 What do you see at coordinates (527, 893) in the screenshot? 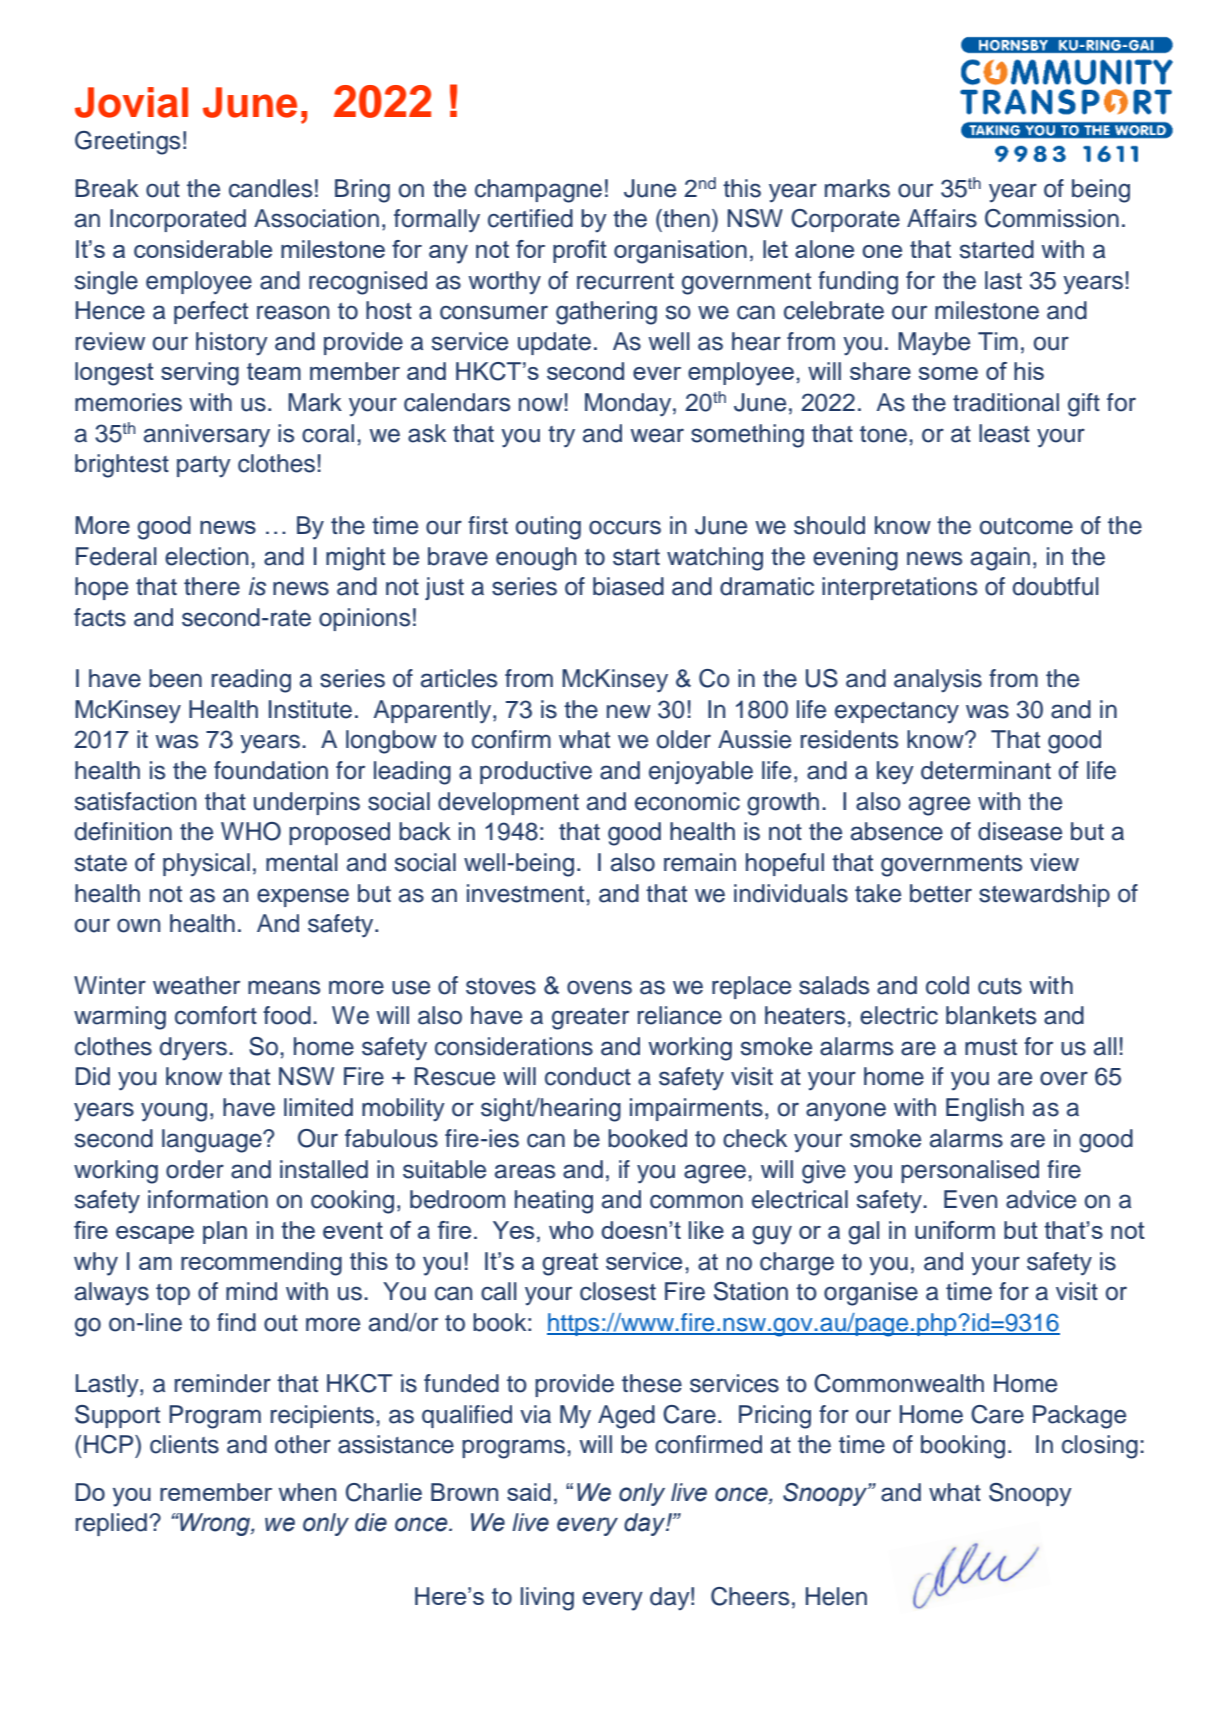
I see `investment` at bounding box center [527, 893].
